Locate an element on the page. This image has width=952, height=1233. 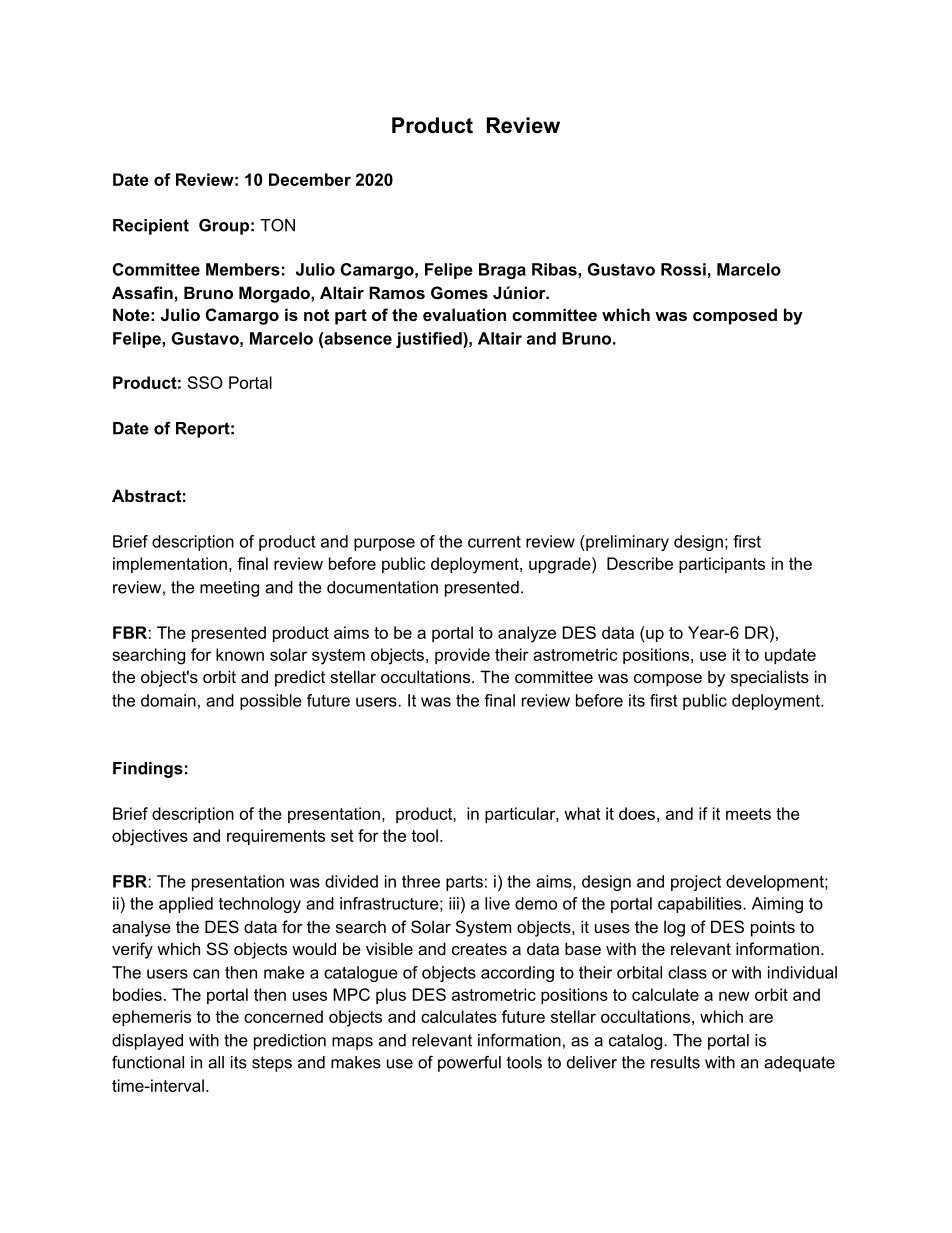
three is located at coordinates (421, 881).
